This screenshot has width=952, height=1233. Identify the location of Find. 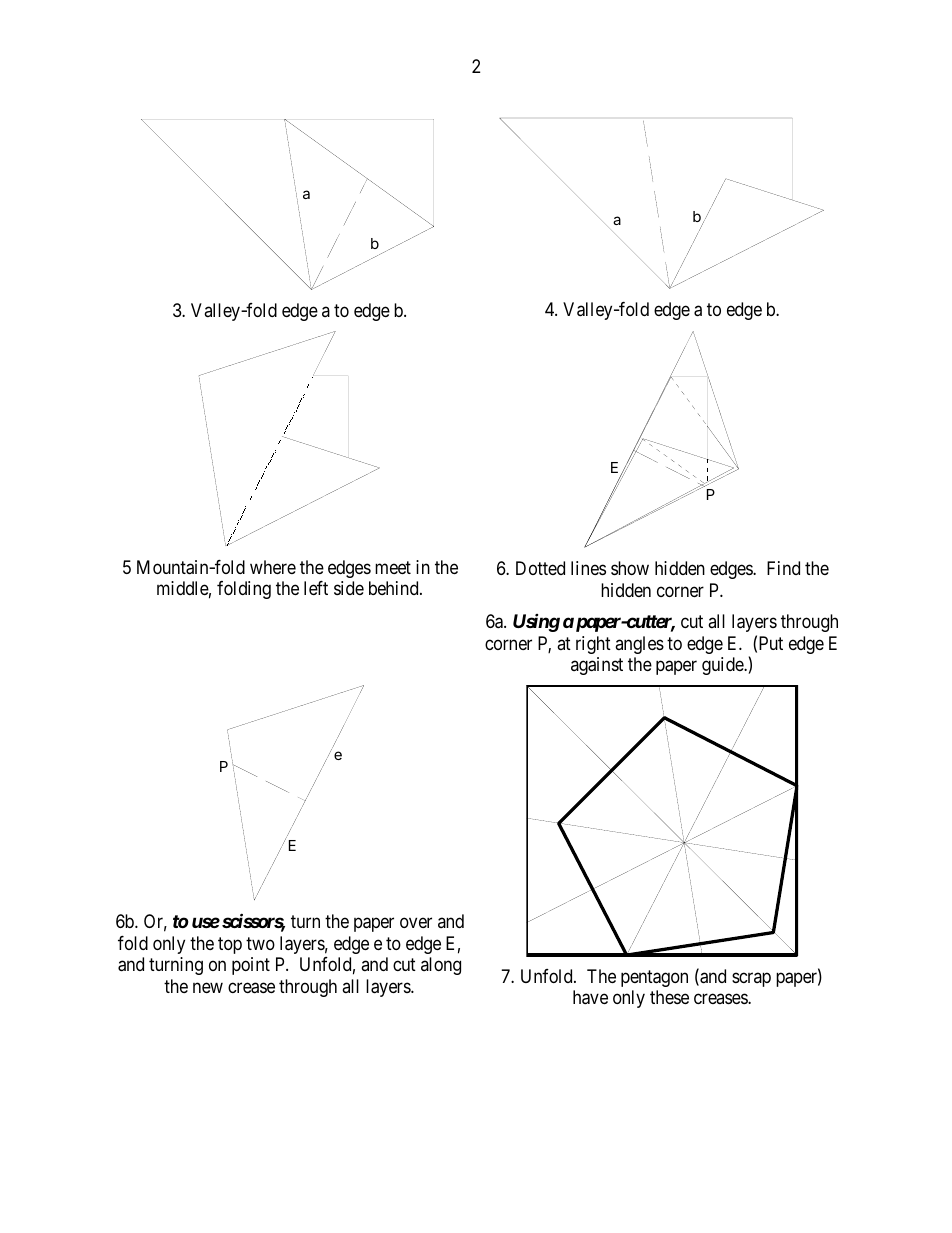
(783, 568).
